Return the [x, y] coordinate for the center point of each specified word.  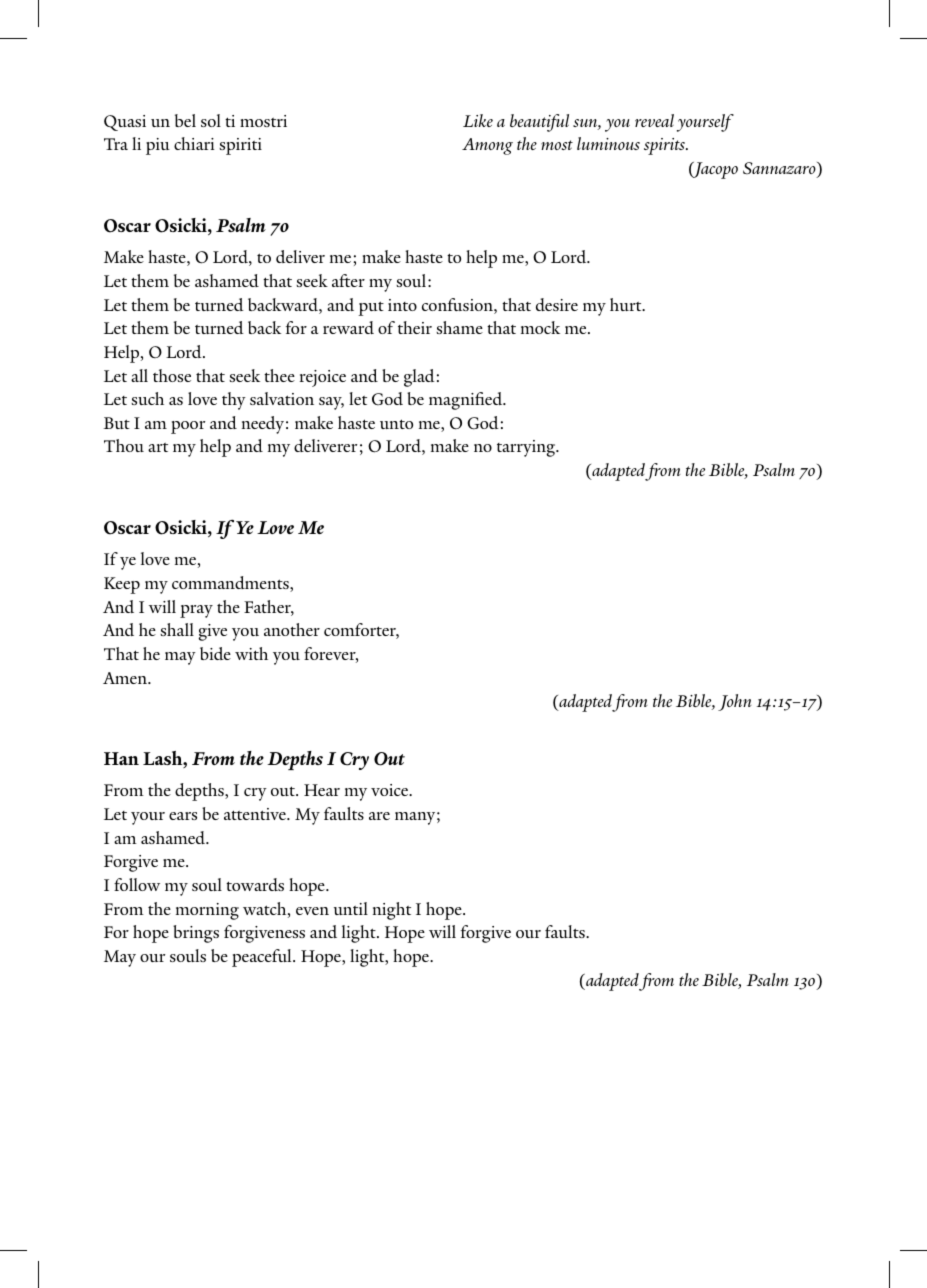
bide [215, 653]
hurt [627, 304]
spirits [666, 146]
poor [188, 427]
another [292, 629]
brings [196, 934]
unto [396, 424]
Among [487, 146]
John [735, 702]
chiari [194, 143]
